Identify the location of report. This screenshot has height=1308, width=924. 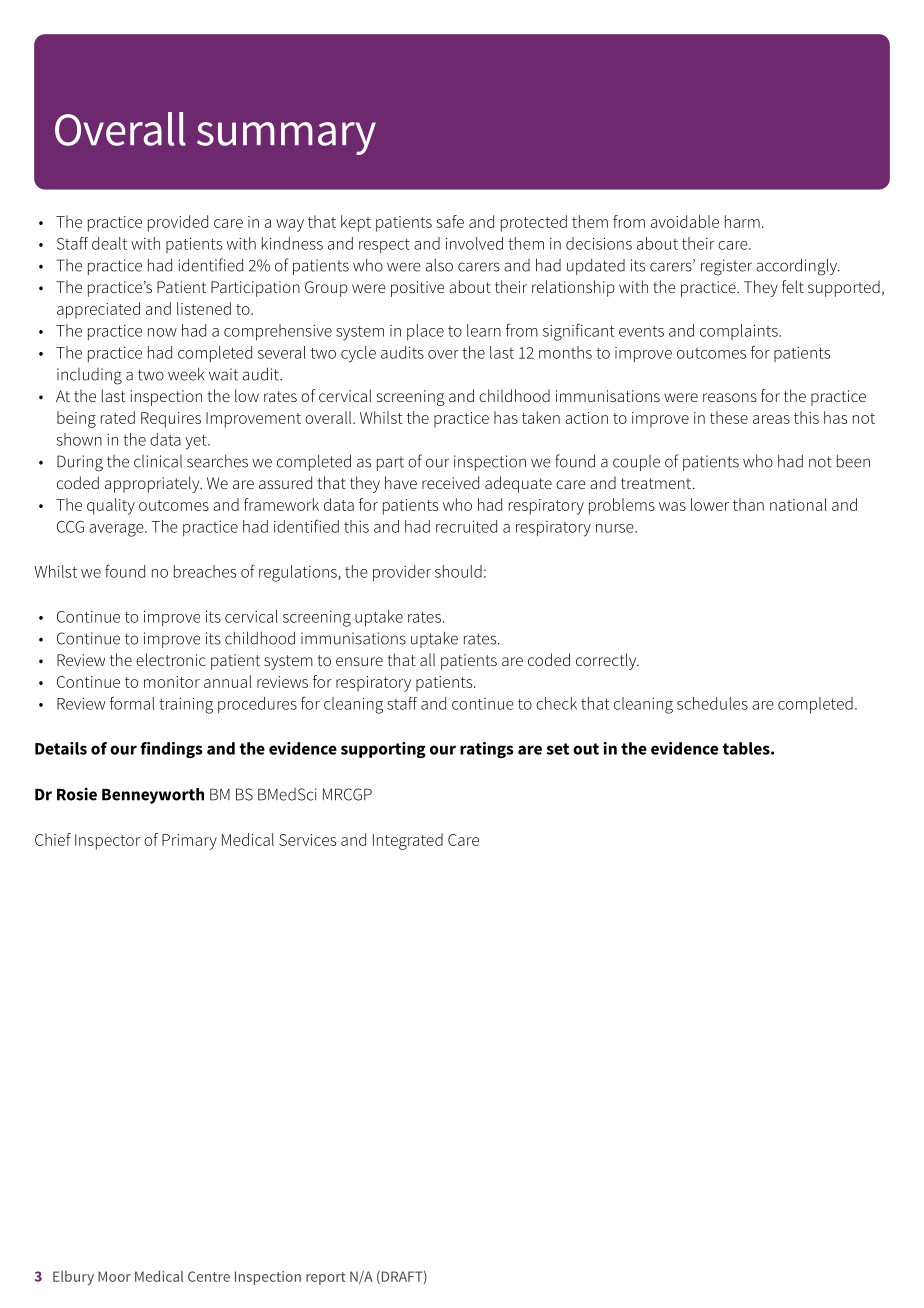
(326, 1278).
